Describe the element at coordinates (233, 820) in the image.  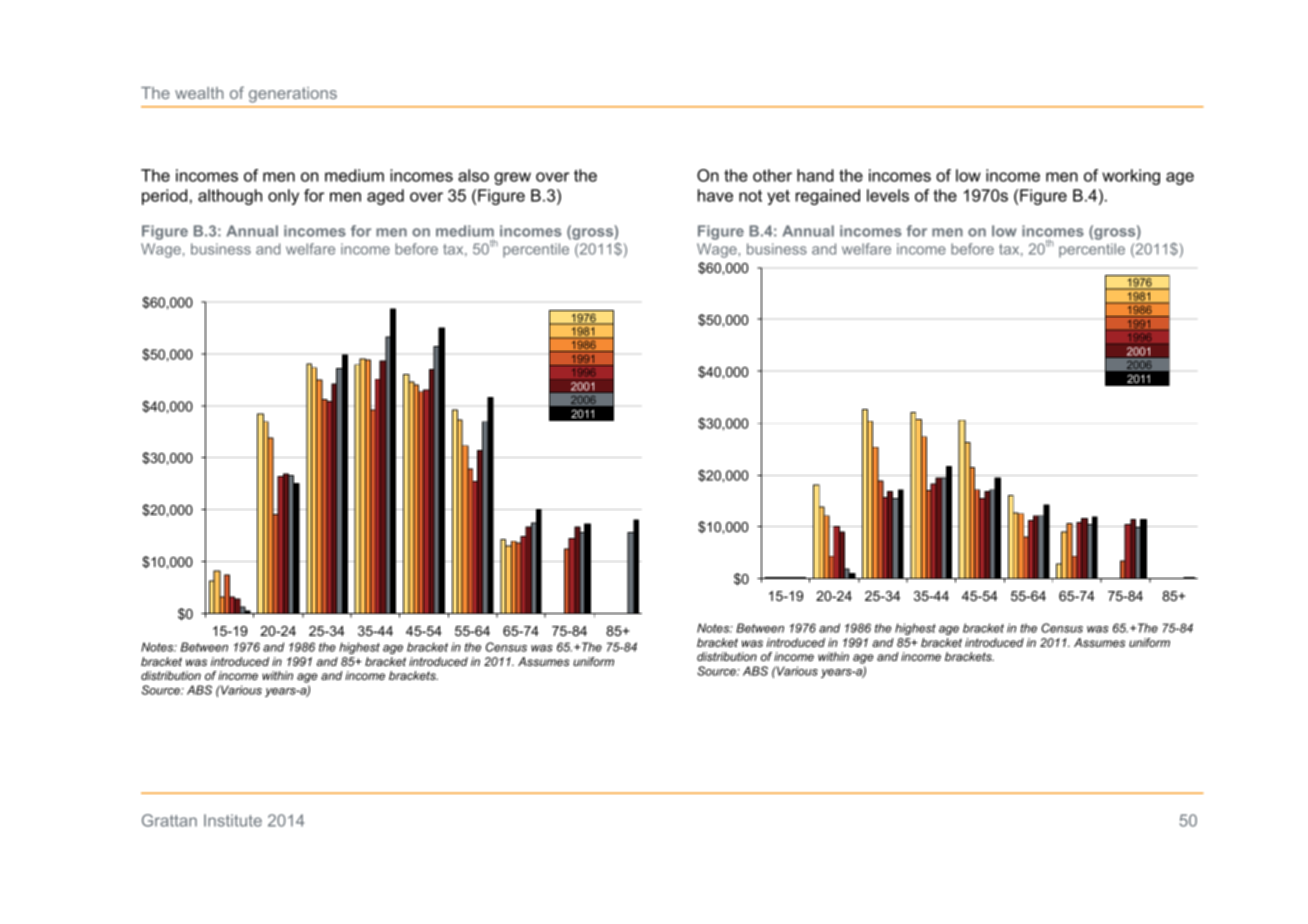
I see `Institute` at that location.
